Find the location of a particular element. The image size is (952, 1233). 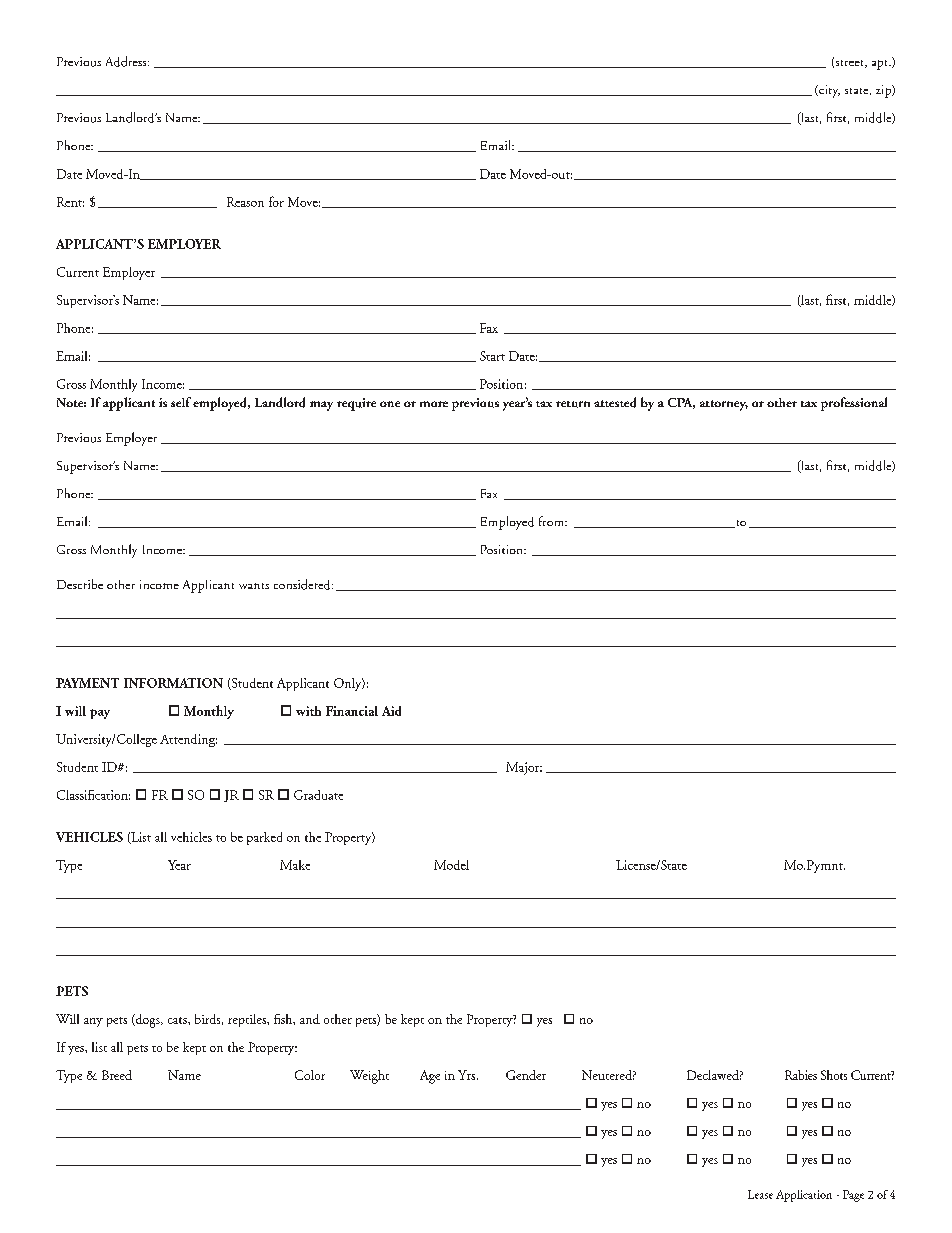

Start is located at coordinates (492, 356).
